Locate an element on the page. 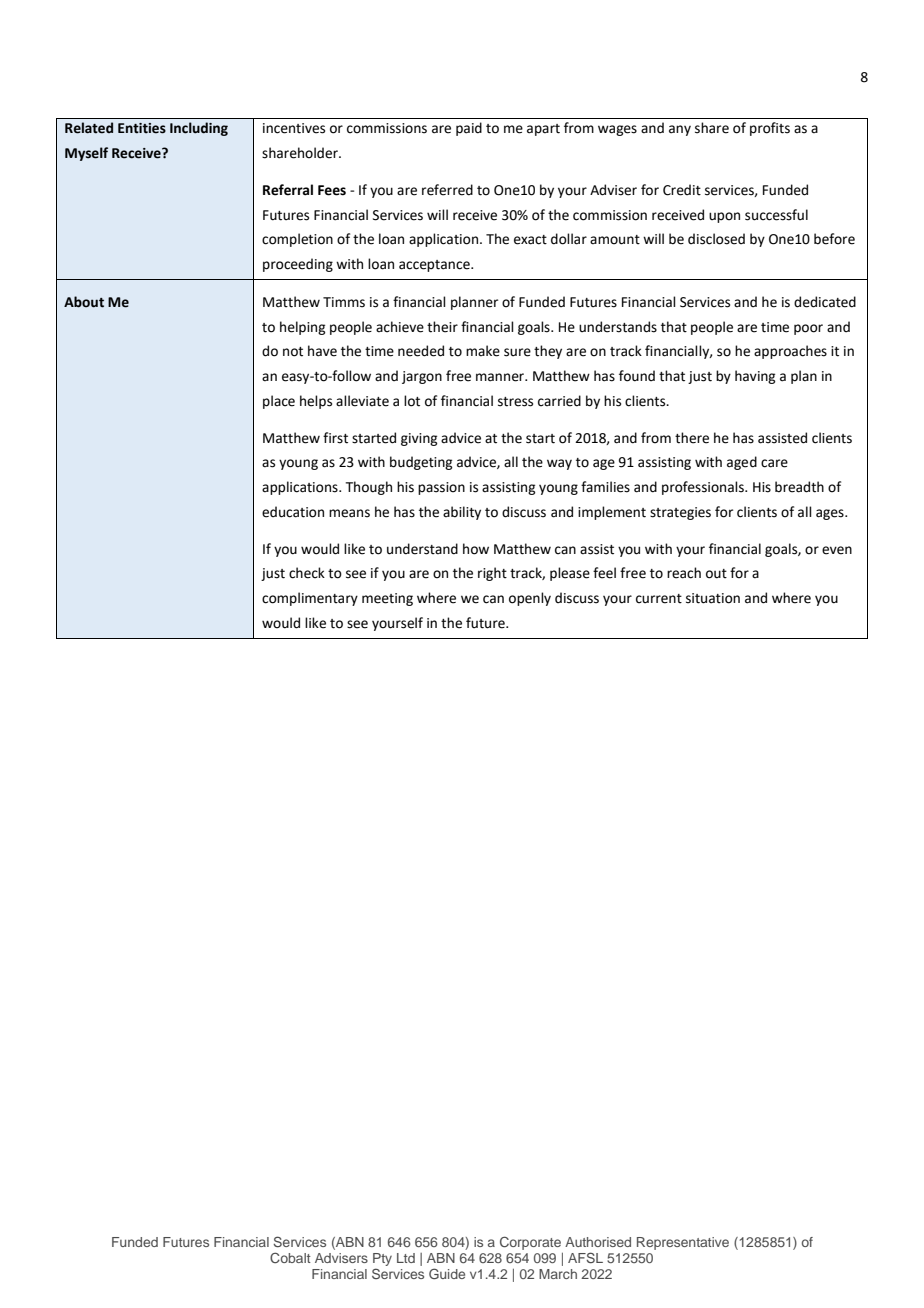 The height and width of the document is (1308, 924). Including is located at coordinates (199, 129).
